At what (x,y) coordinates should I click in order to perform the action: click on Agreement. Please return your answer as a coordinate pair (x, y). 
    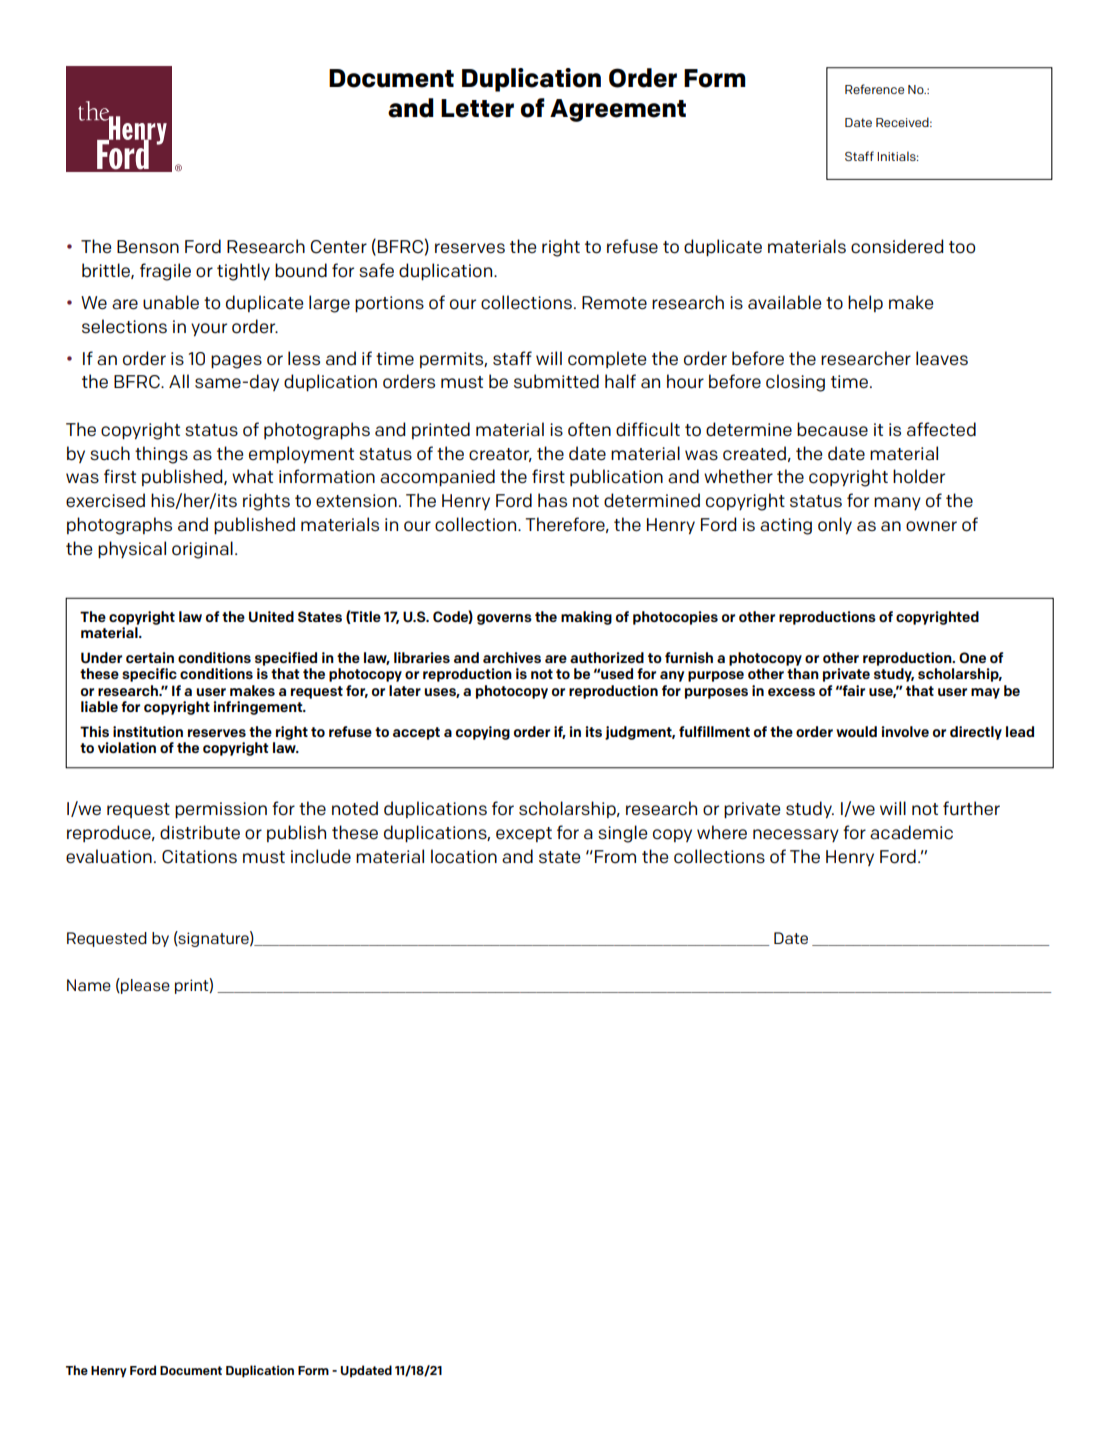
    Looking at the image, I should click on (618, 110).
